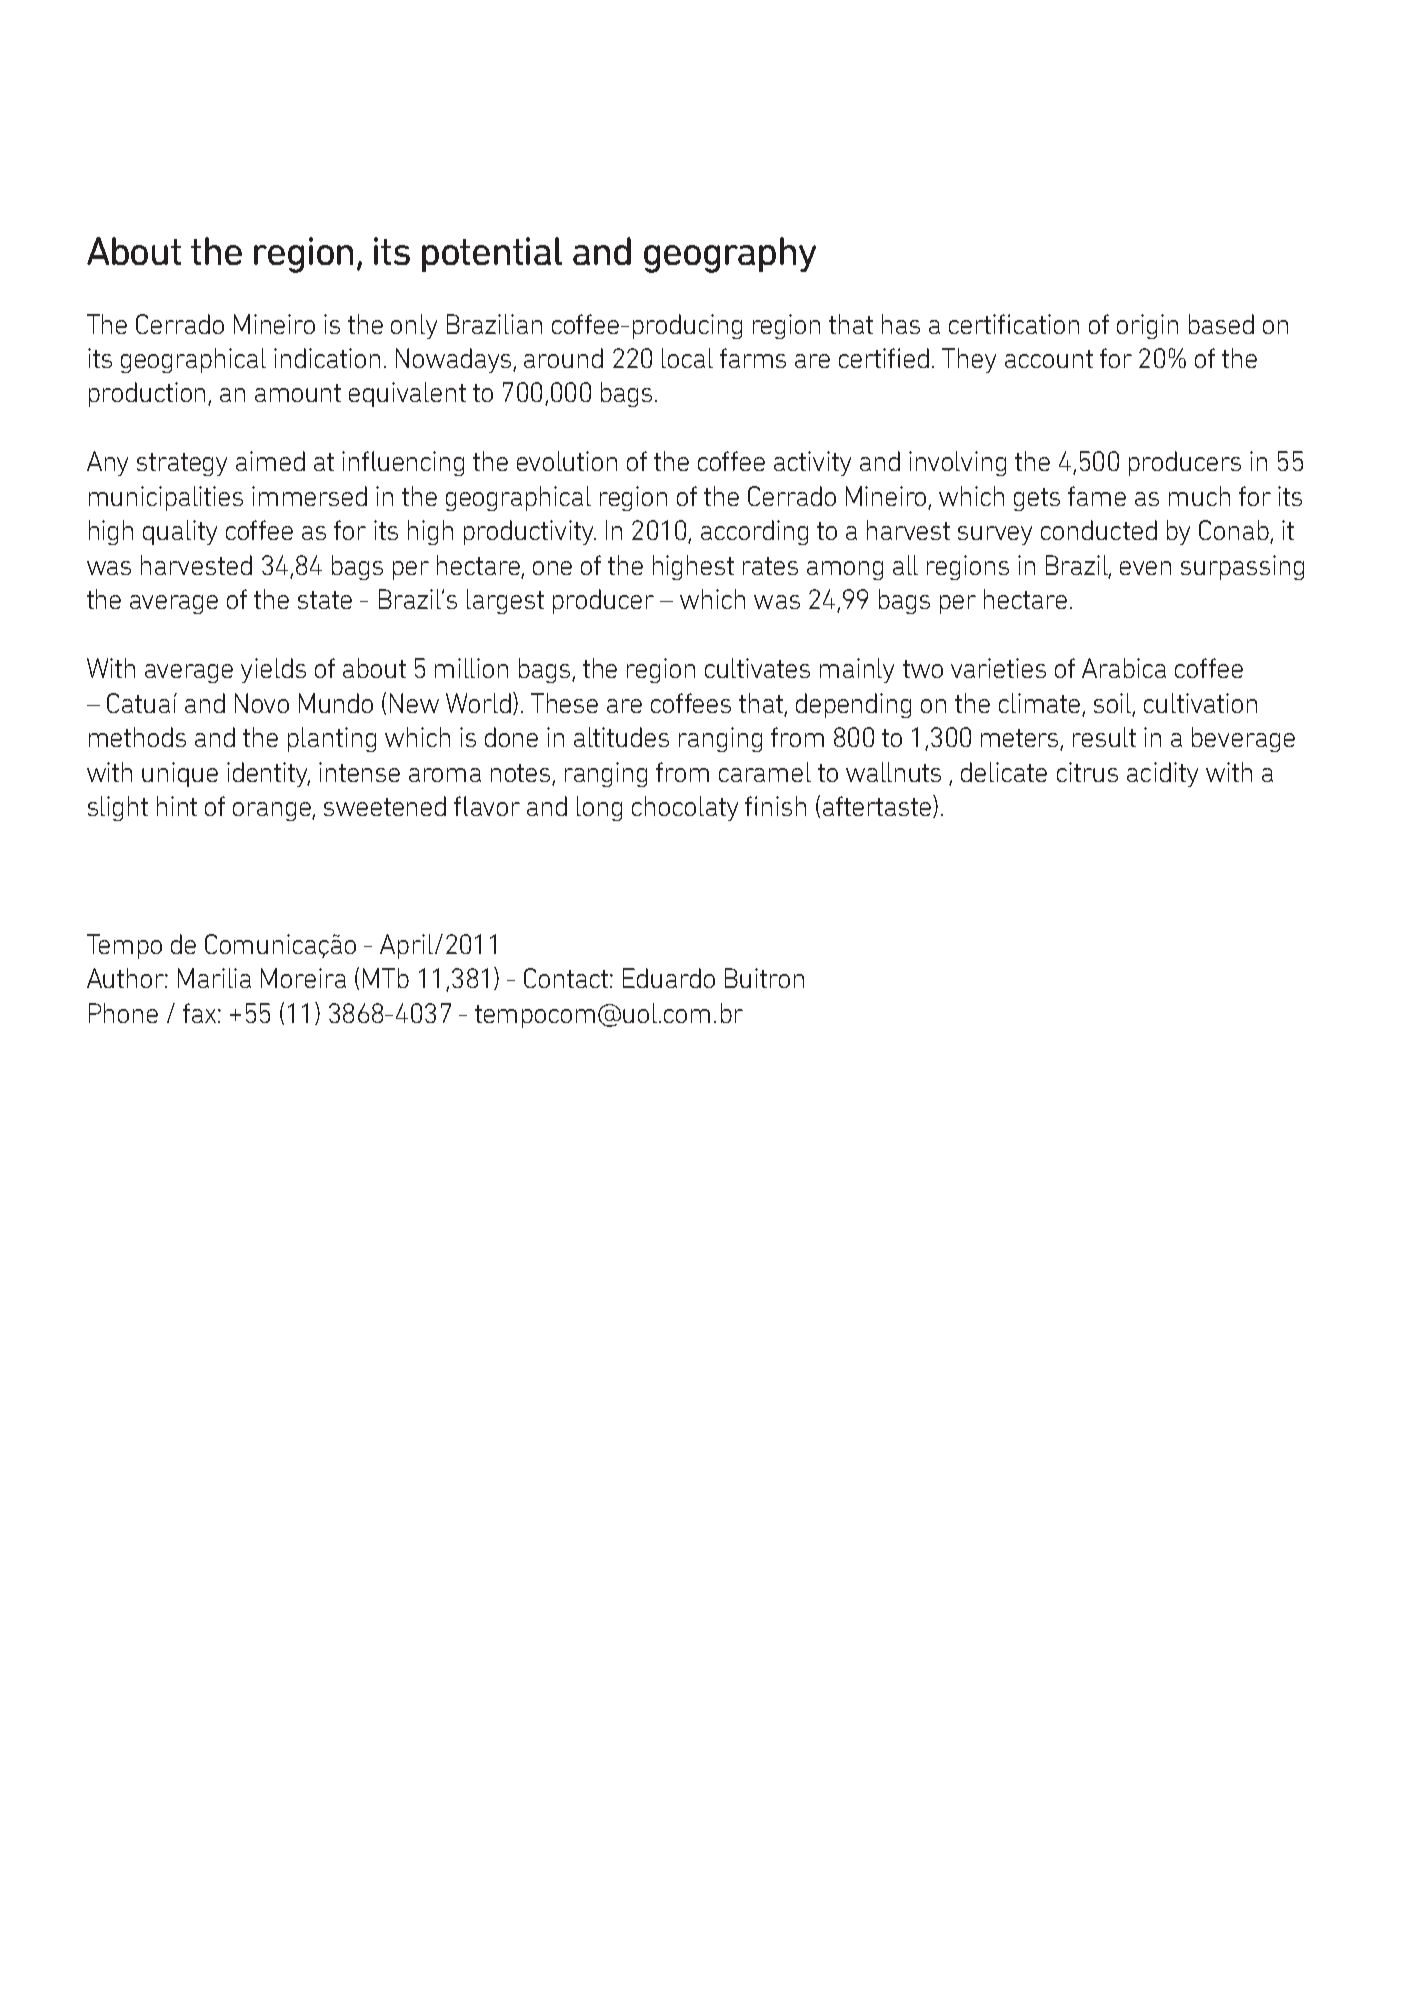 The height and width of the document is (2015, 1425). What do you see at coordinates (303, 978) in the document?
I see `Moreira` at bounding box center [303, 978].
